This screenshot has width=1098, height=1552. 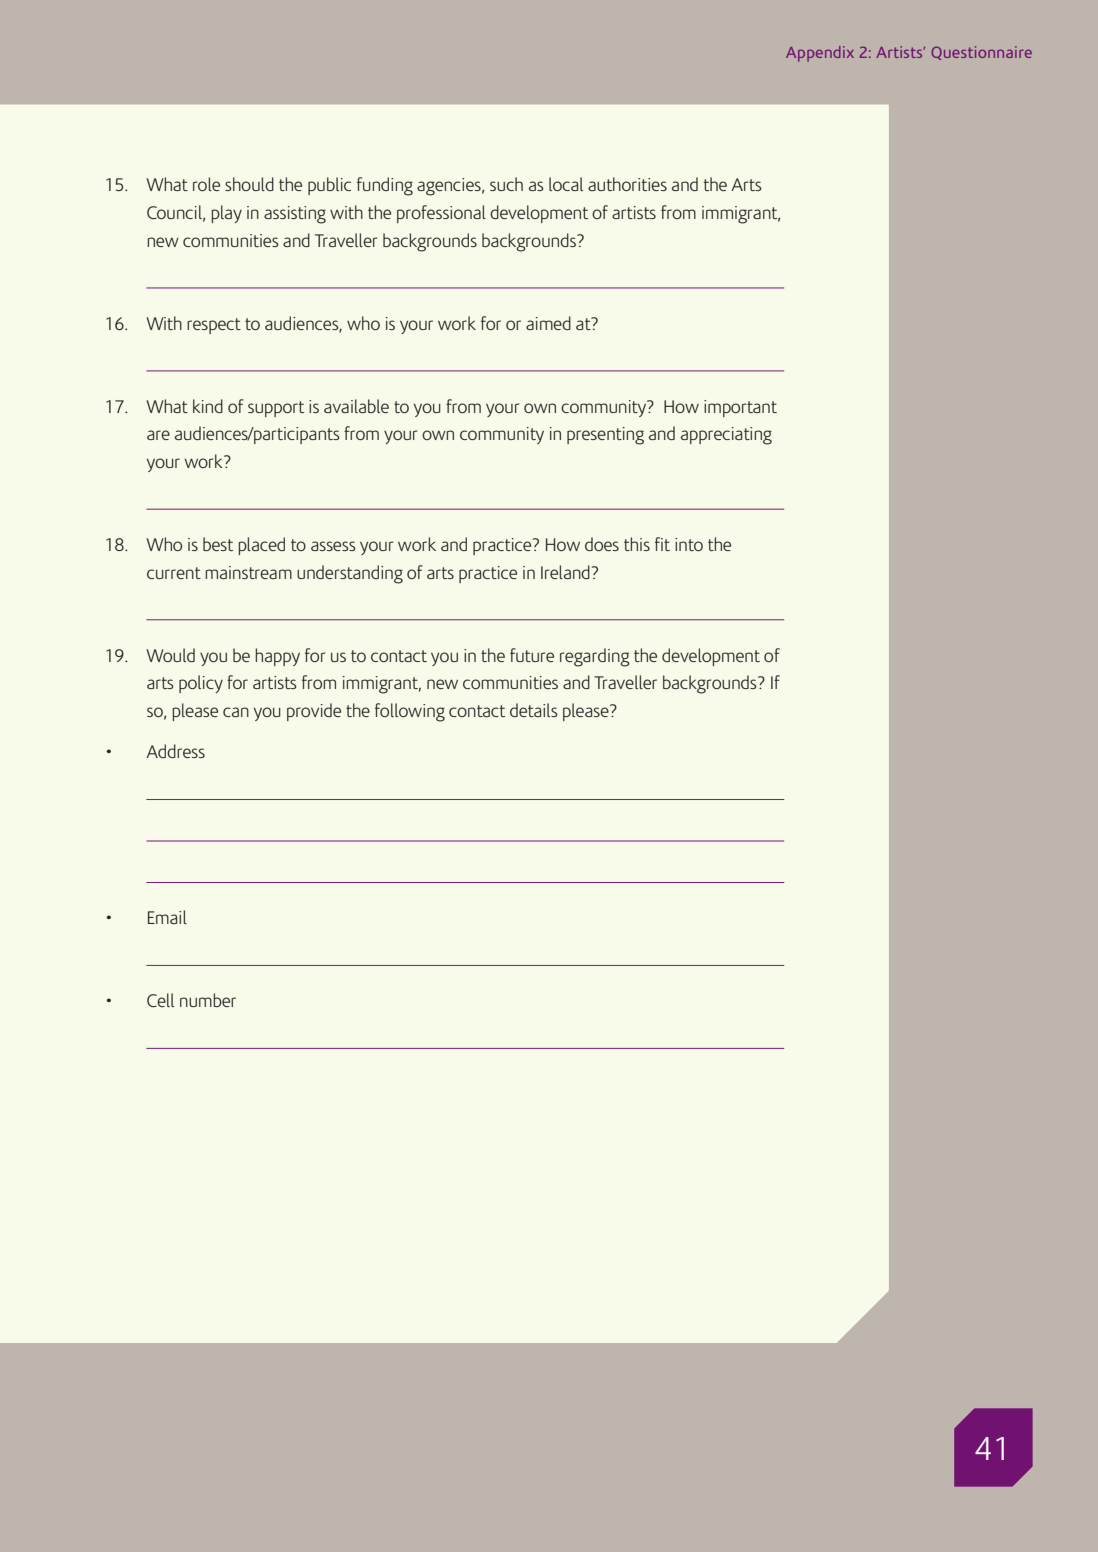 What do you see at coordinates (689, 544) in the screenshot?
I see `into` at bounding box center [689, 544].
